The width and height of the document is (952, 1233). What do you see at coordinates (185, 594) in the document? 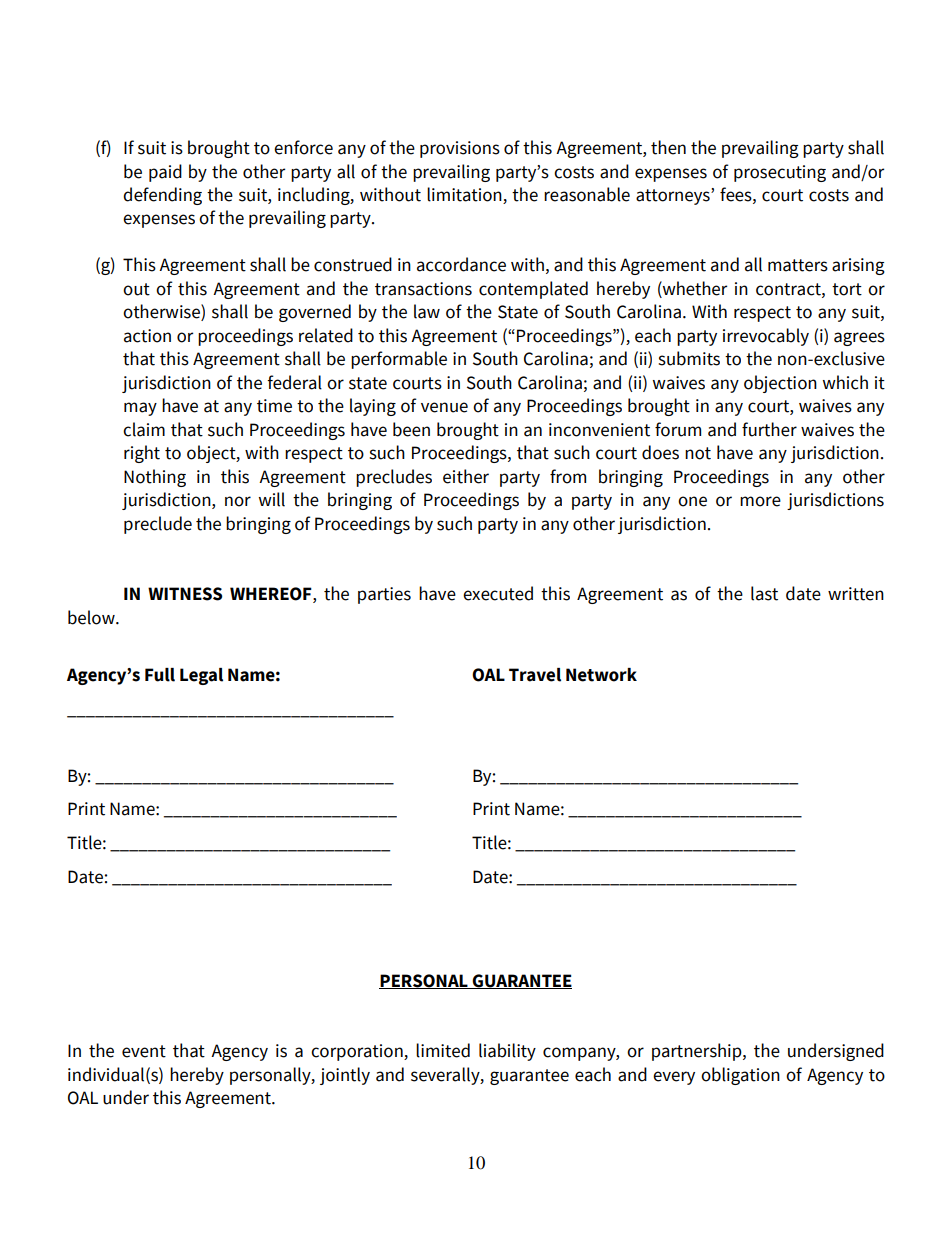
I see `WITNESS` at bounding box center [185, 594].
